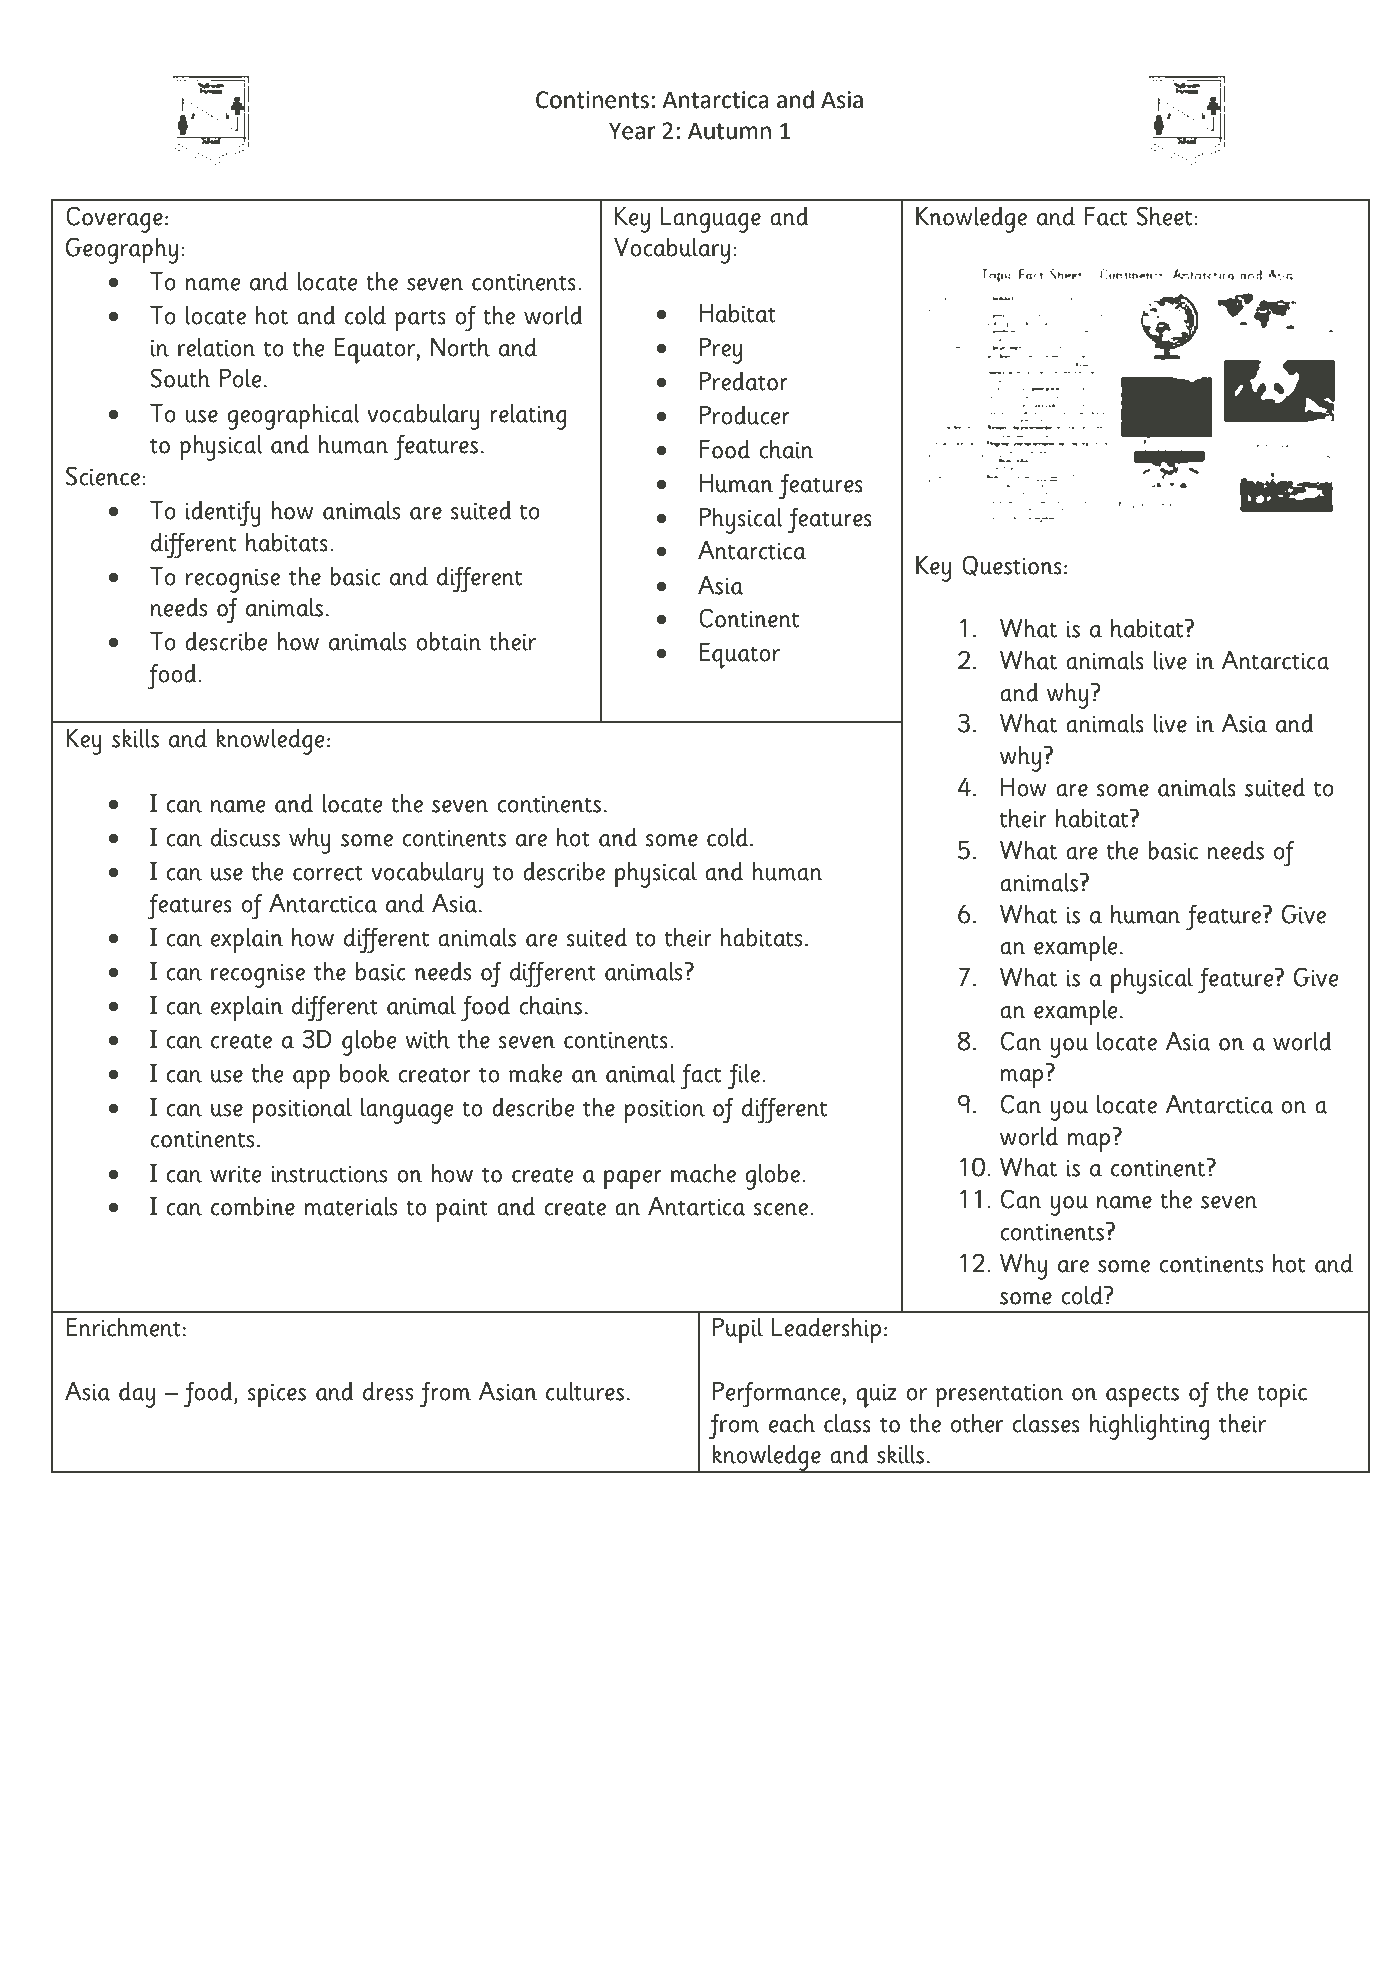 The height and width of the screenshot is (1981, 1400). I want to click on identify, so click(223, 513).
